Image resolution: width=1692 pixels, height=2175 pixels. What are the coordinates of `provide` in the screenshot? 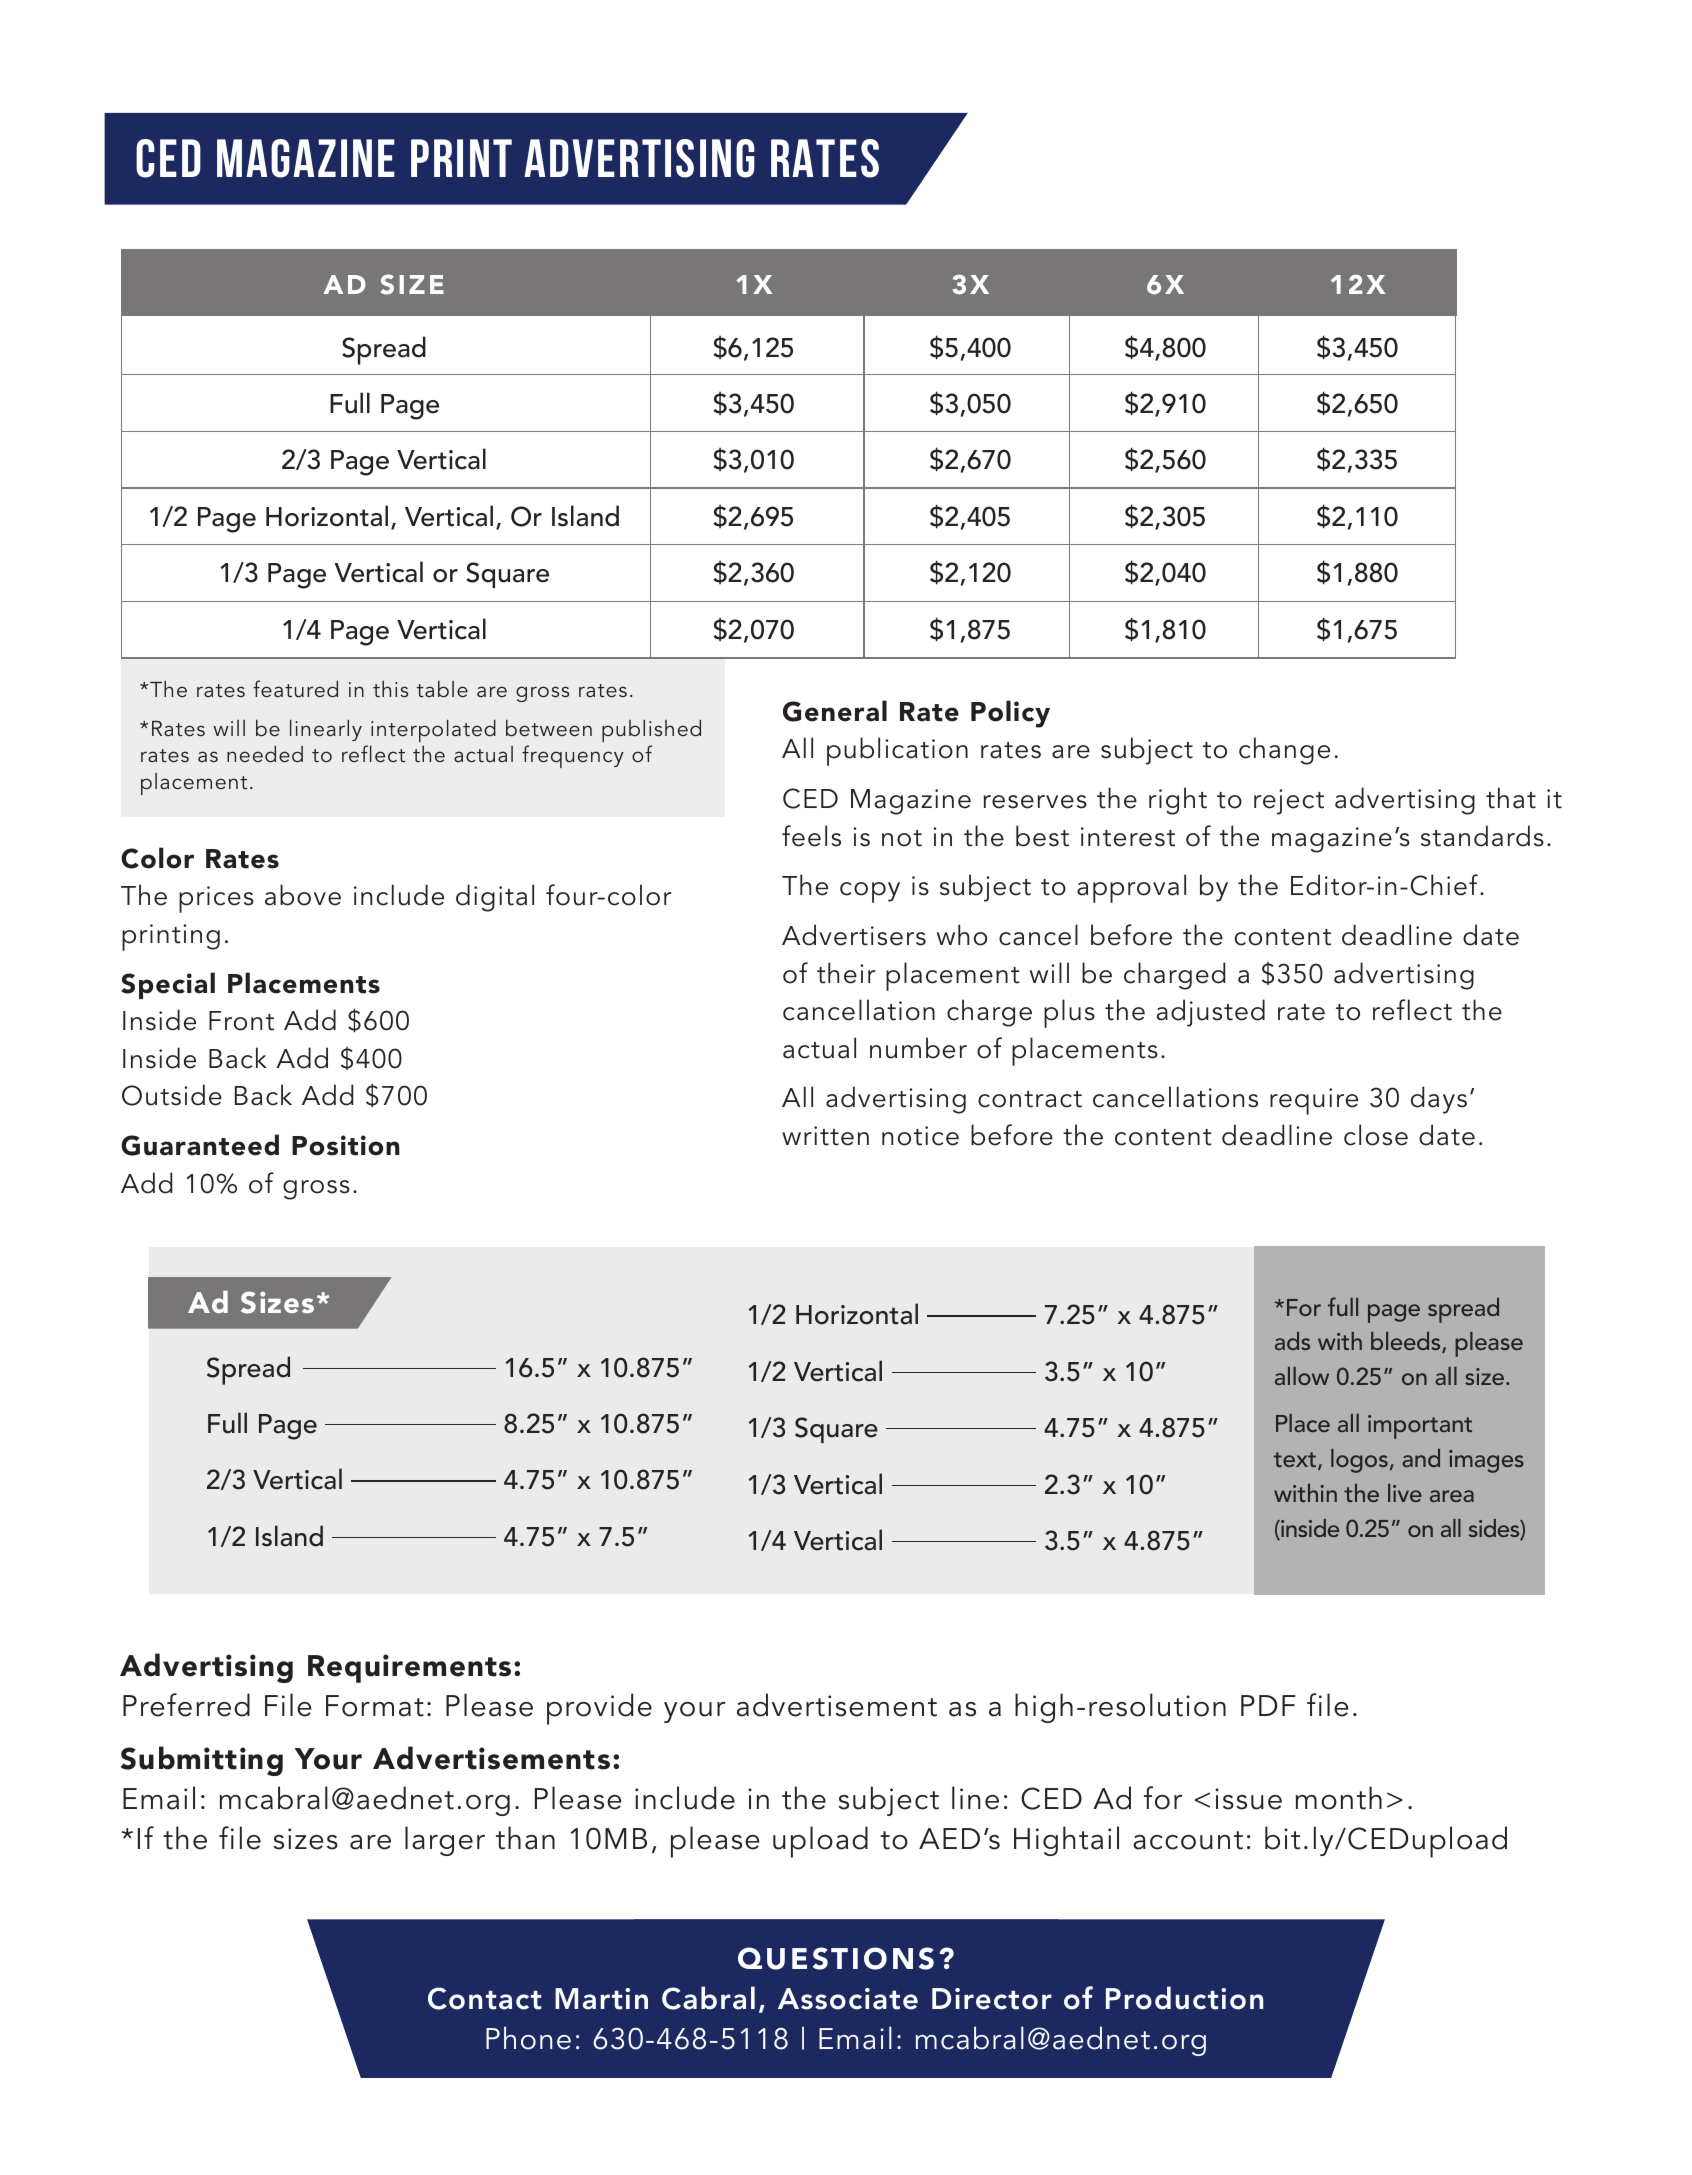 It's located at (599, 1709).
